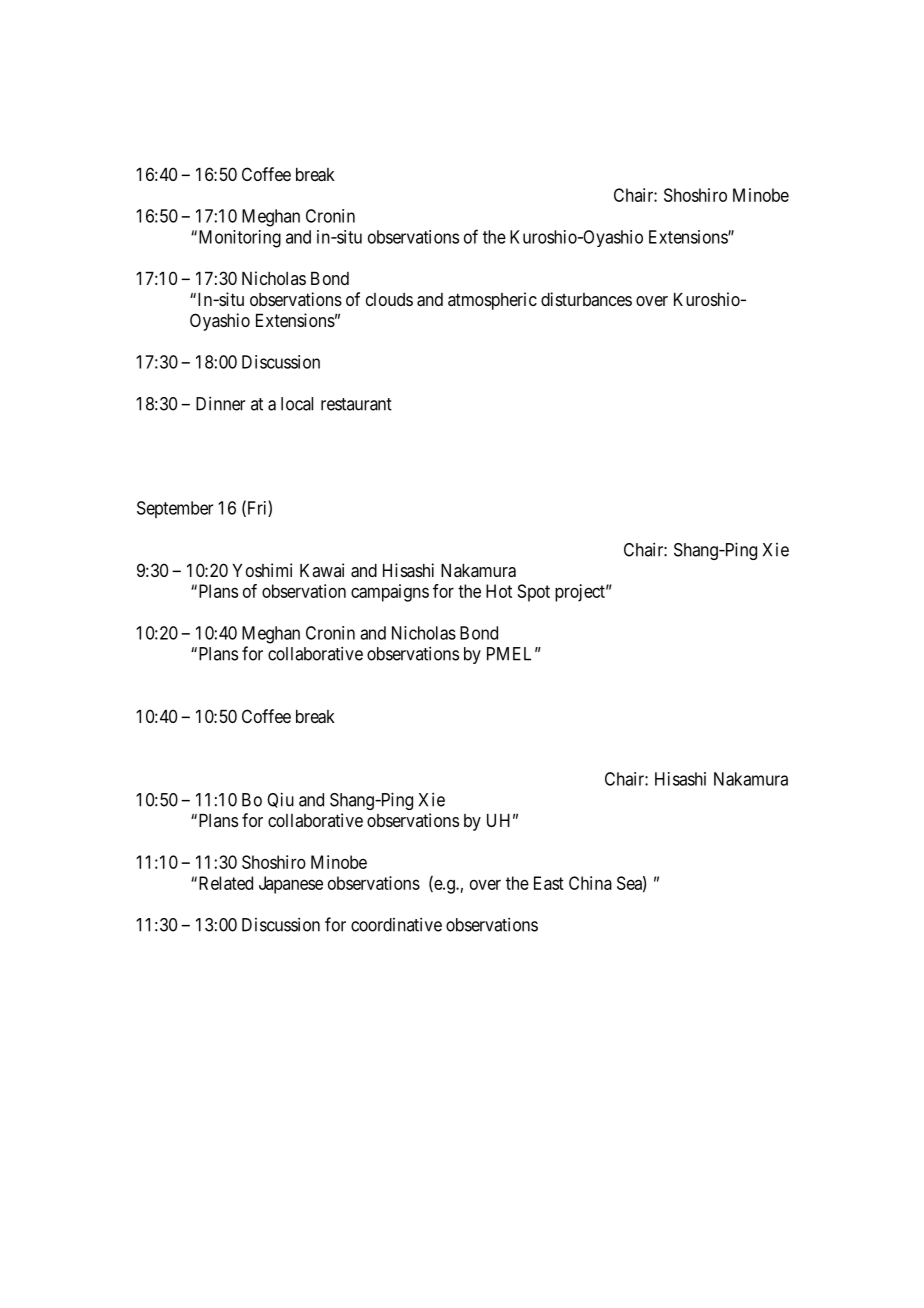  Describe the element at coordinates (534, 593) in the image. I see `Spot` at that location.
